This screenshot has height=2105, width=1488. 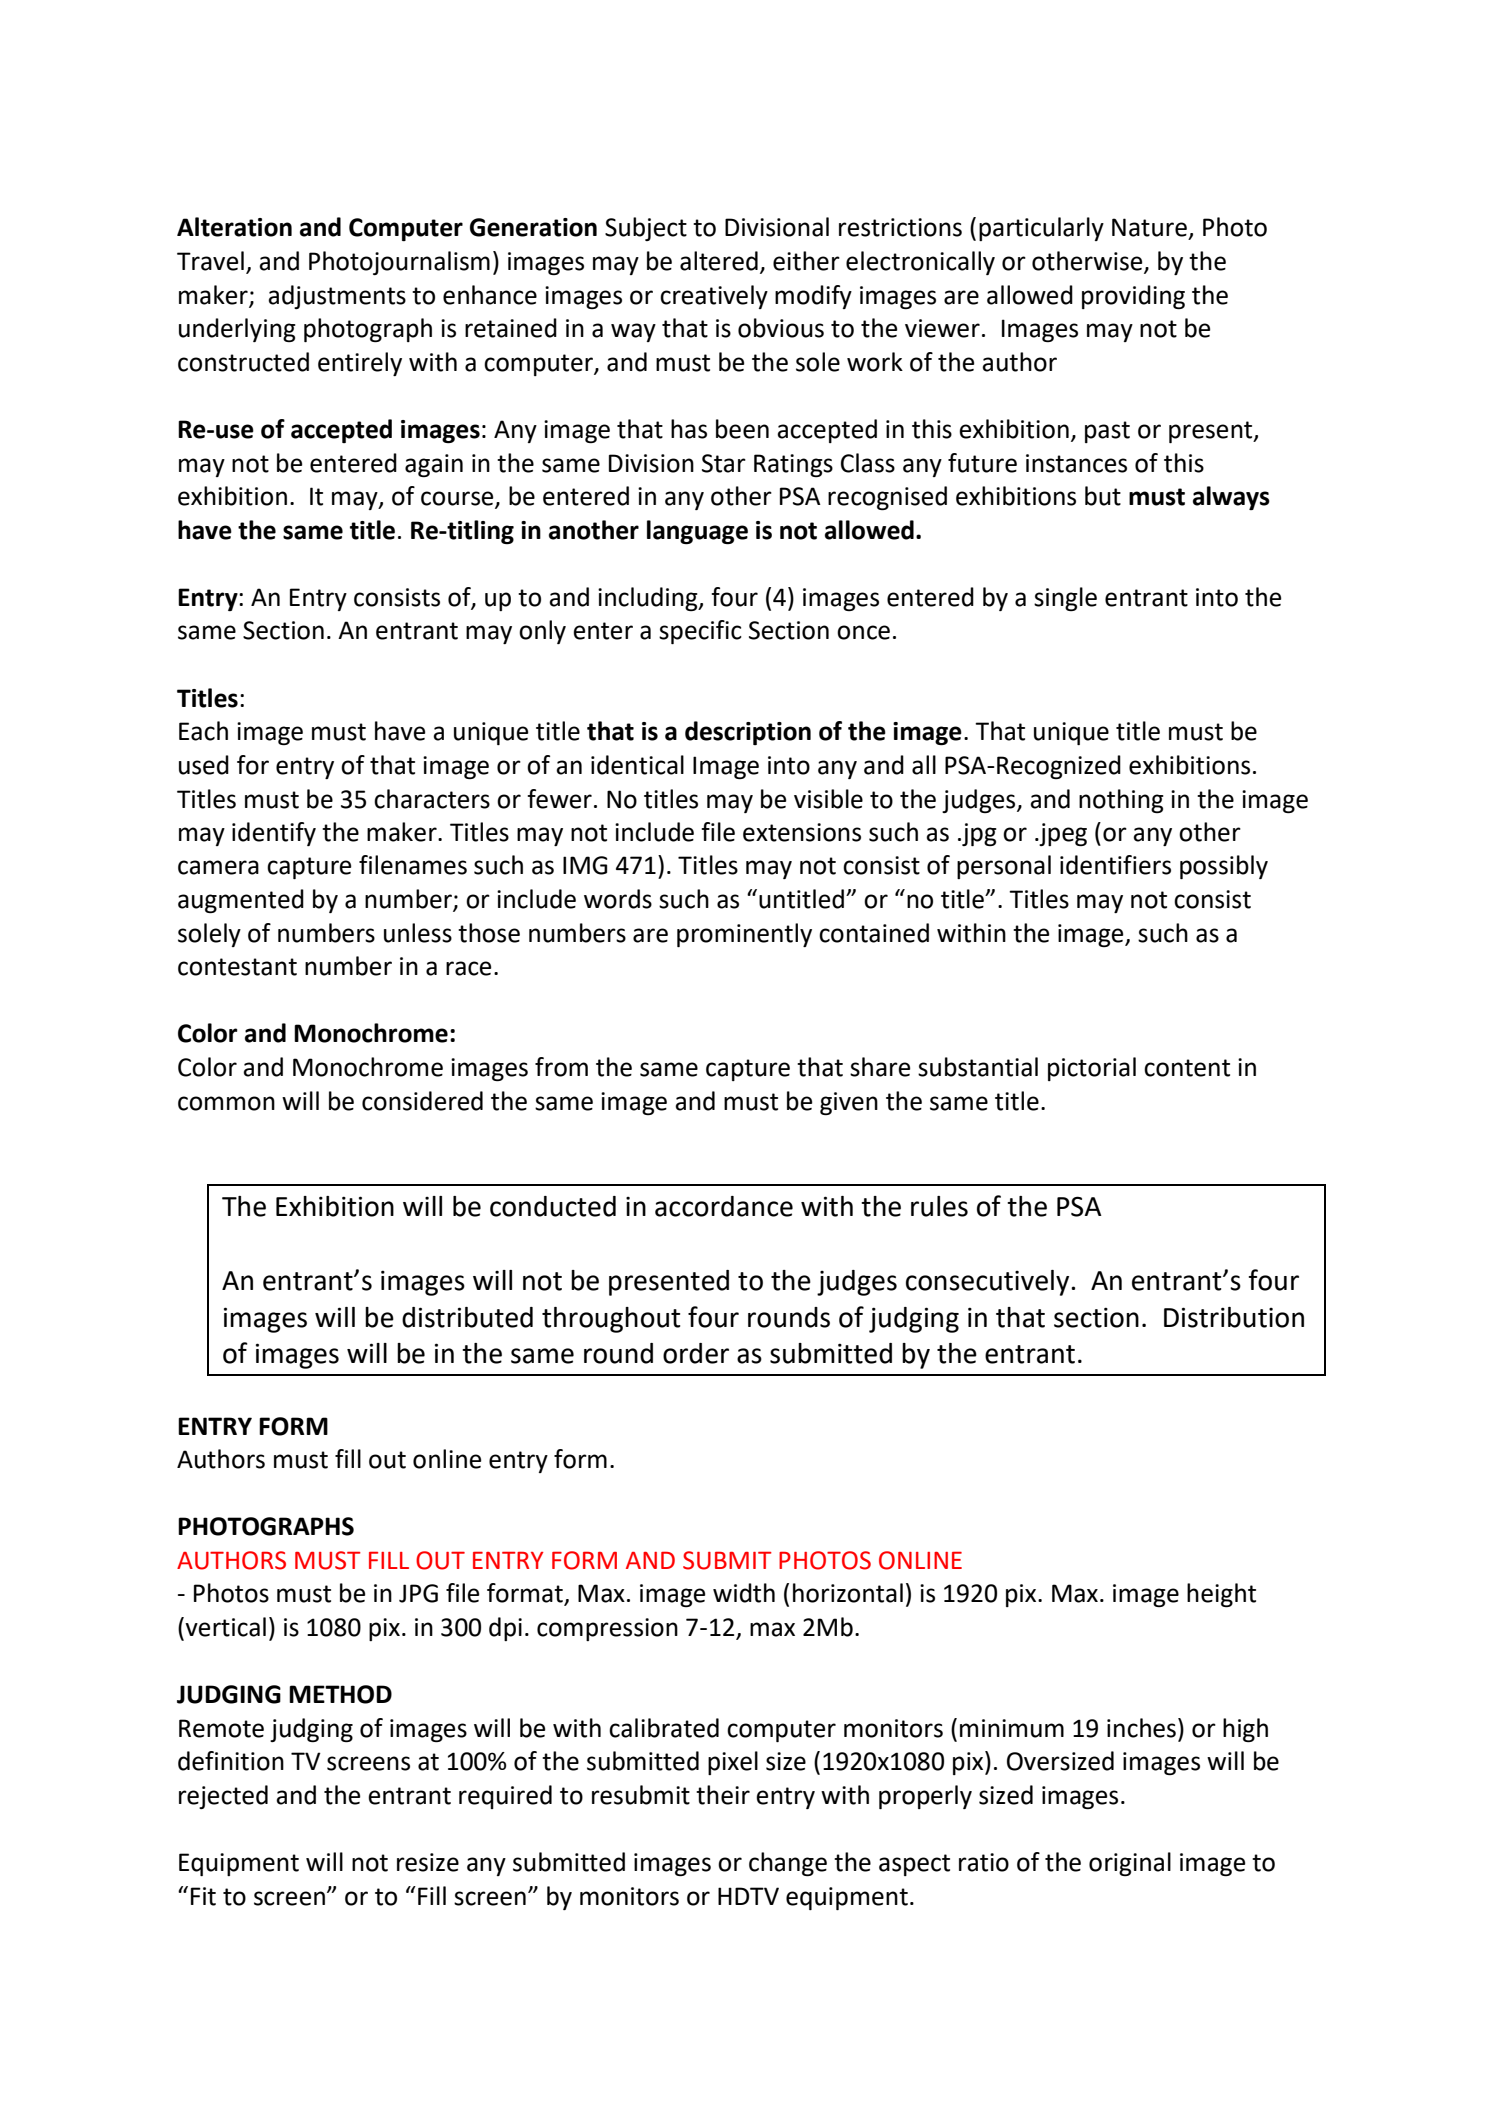 What do you see at coordinates (1221, 1595) in the screenshot?
I see `height` at bounding box center [1221, 1595].
